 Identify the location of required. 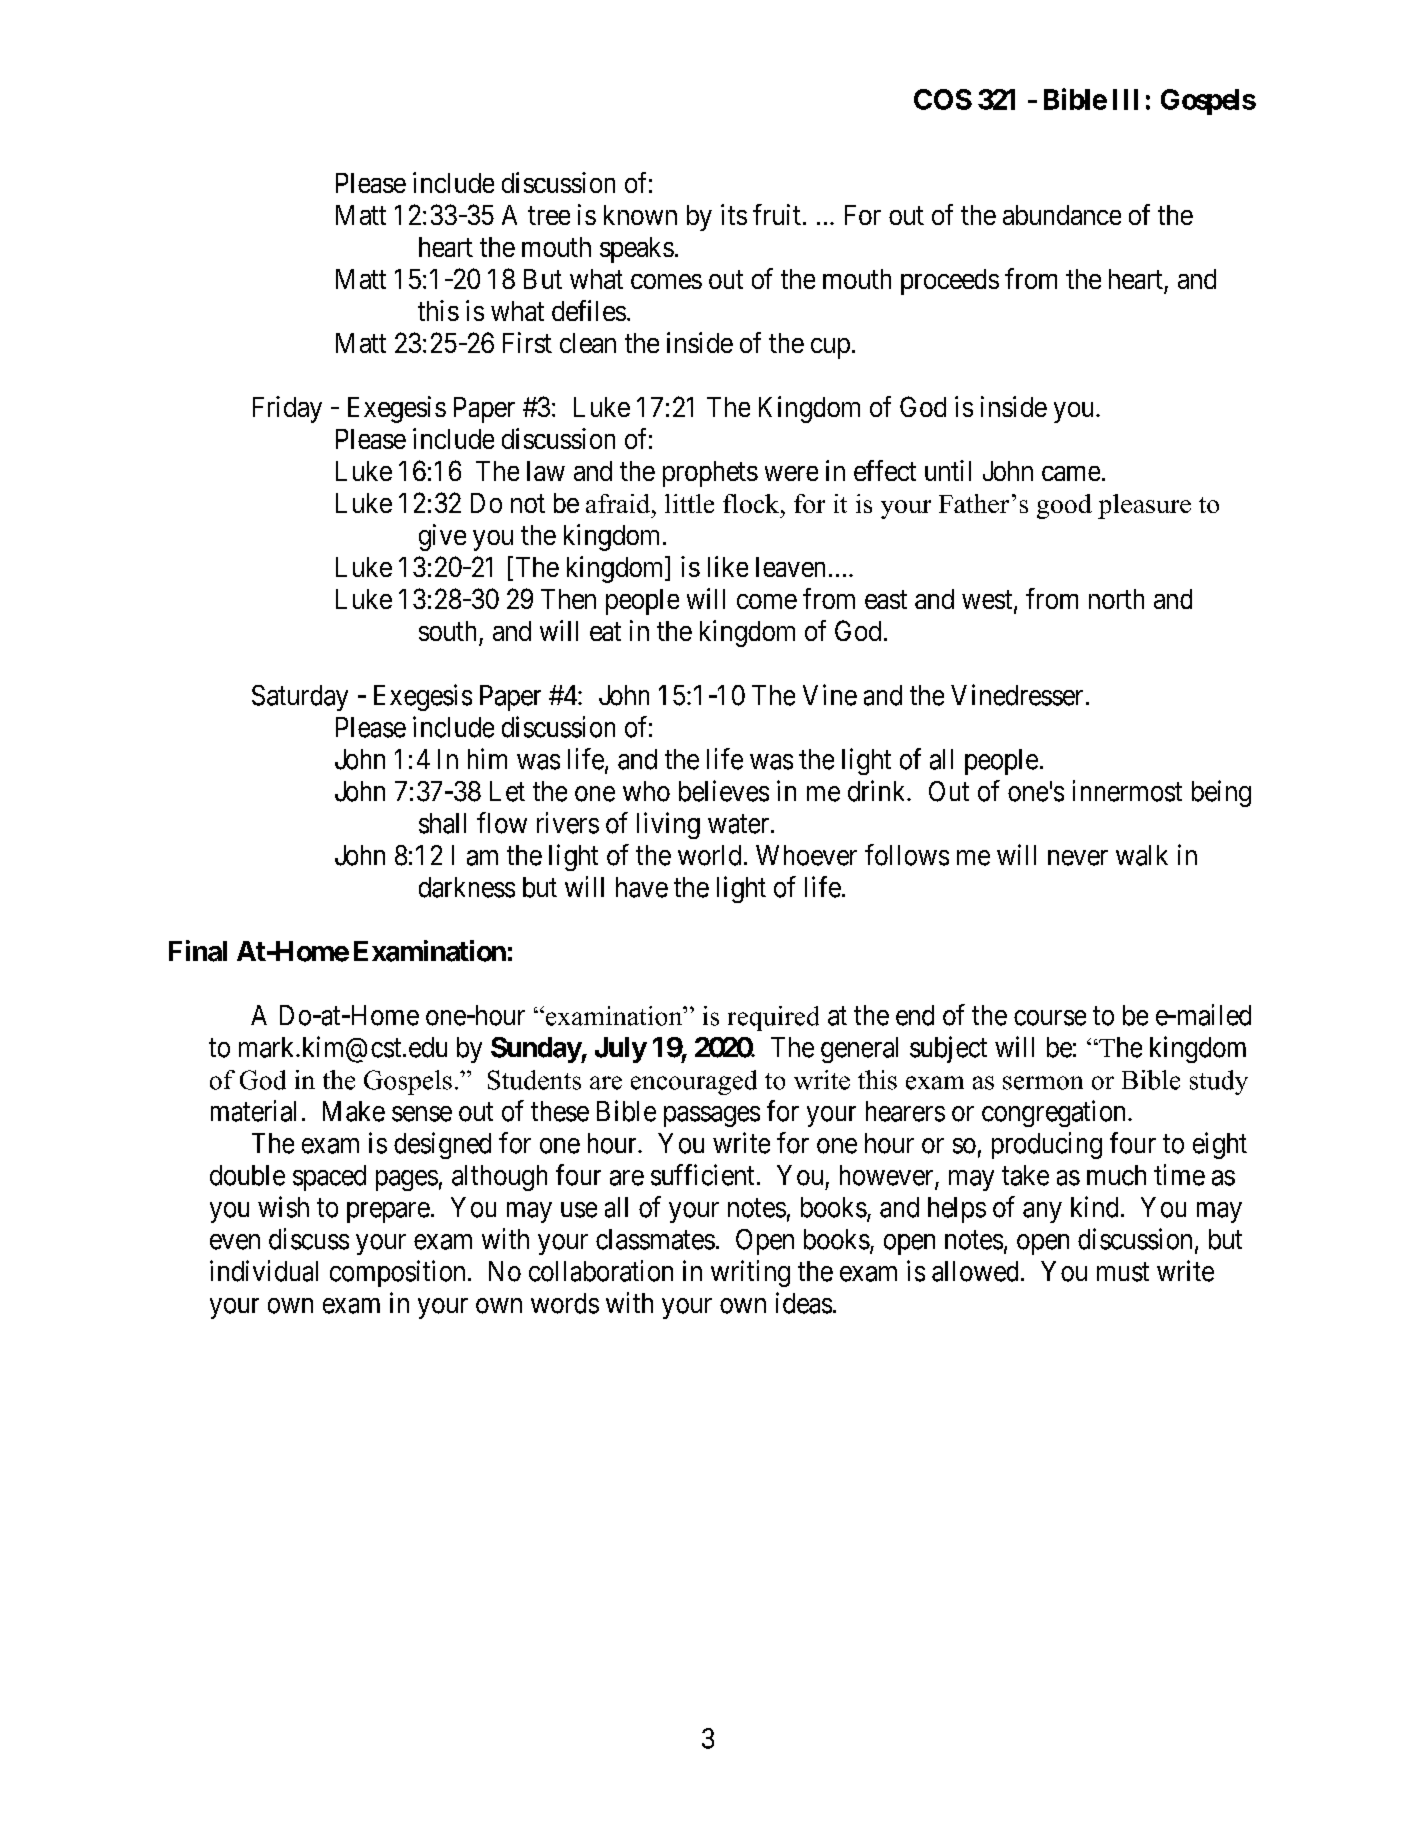
(773, 1018).
